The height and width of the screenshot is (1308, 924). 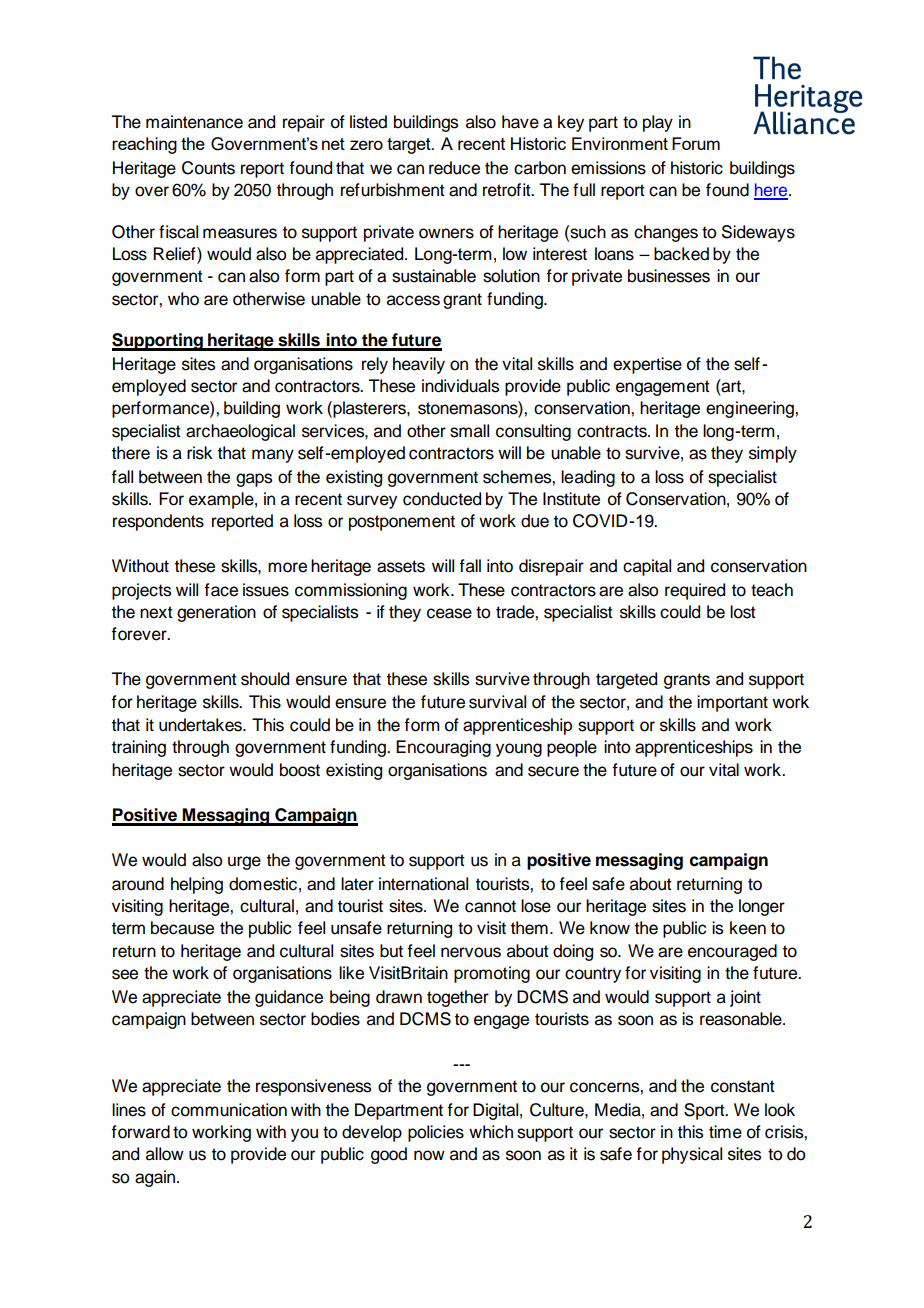 What do you see at coordinates (443, 748) in the screenshot?
I see `Encouraging` at bounding box center [443, 748].
